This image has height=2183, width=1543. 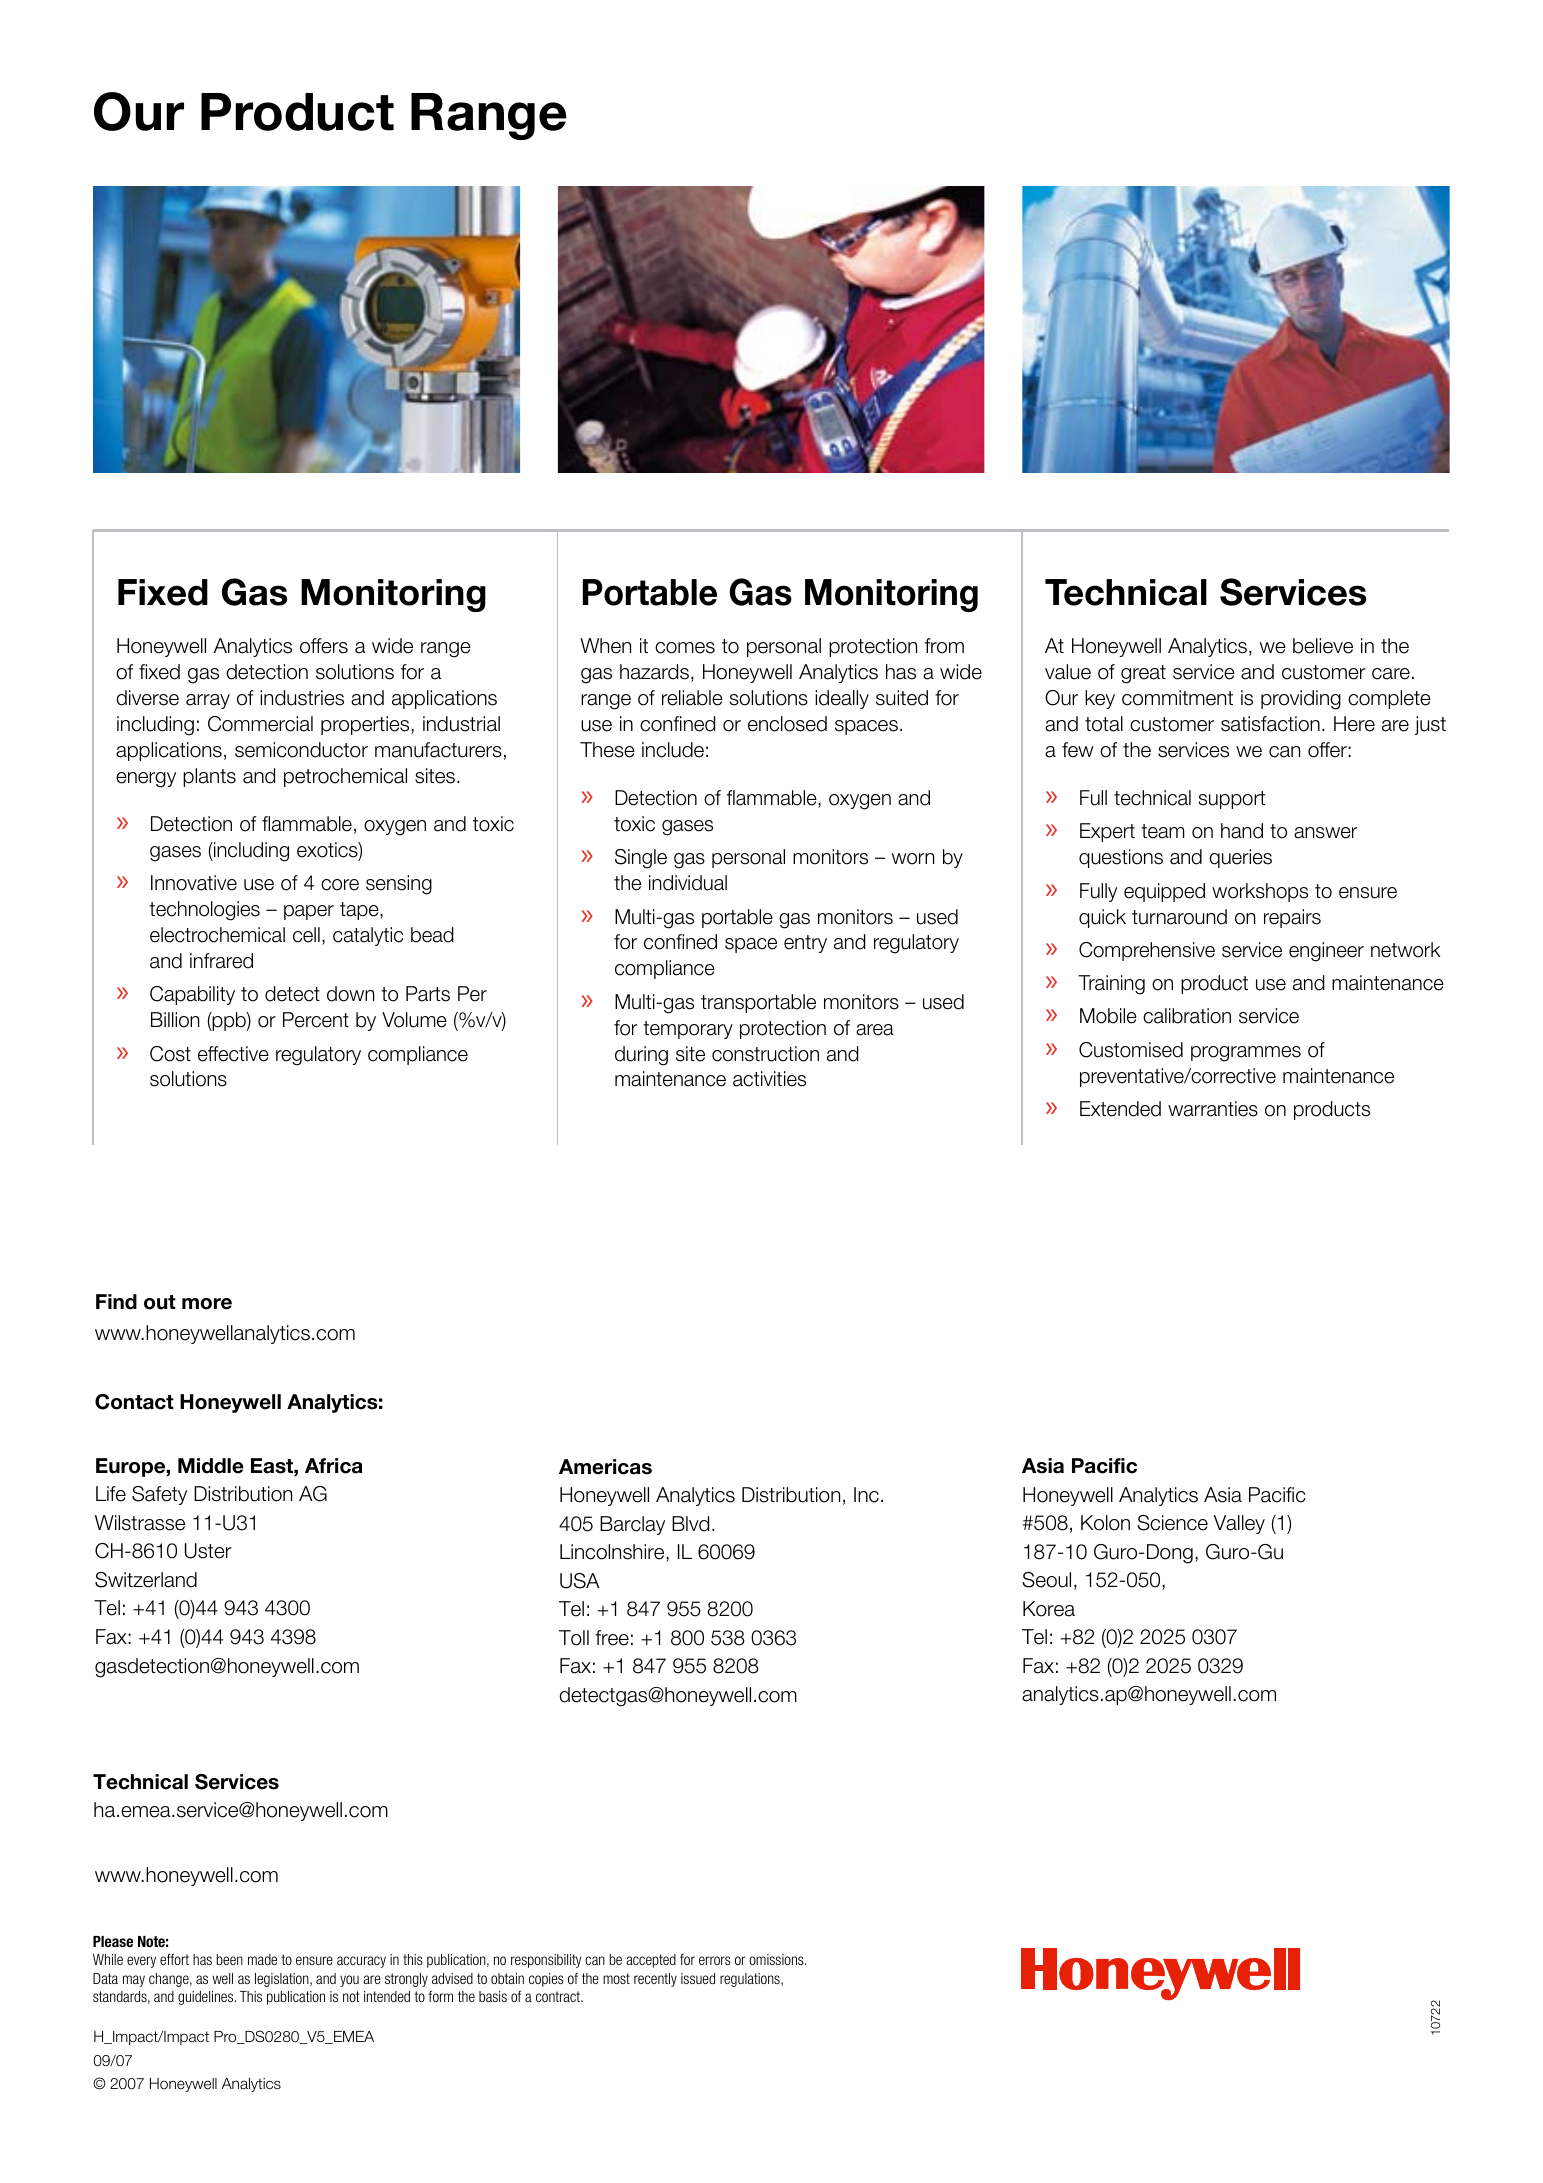 What do you see at coordinates (233, 1054) in the image?
I see `effective` at bounding box center [233, 1054].
